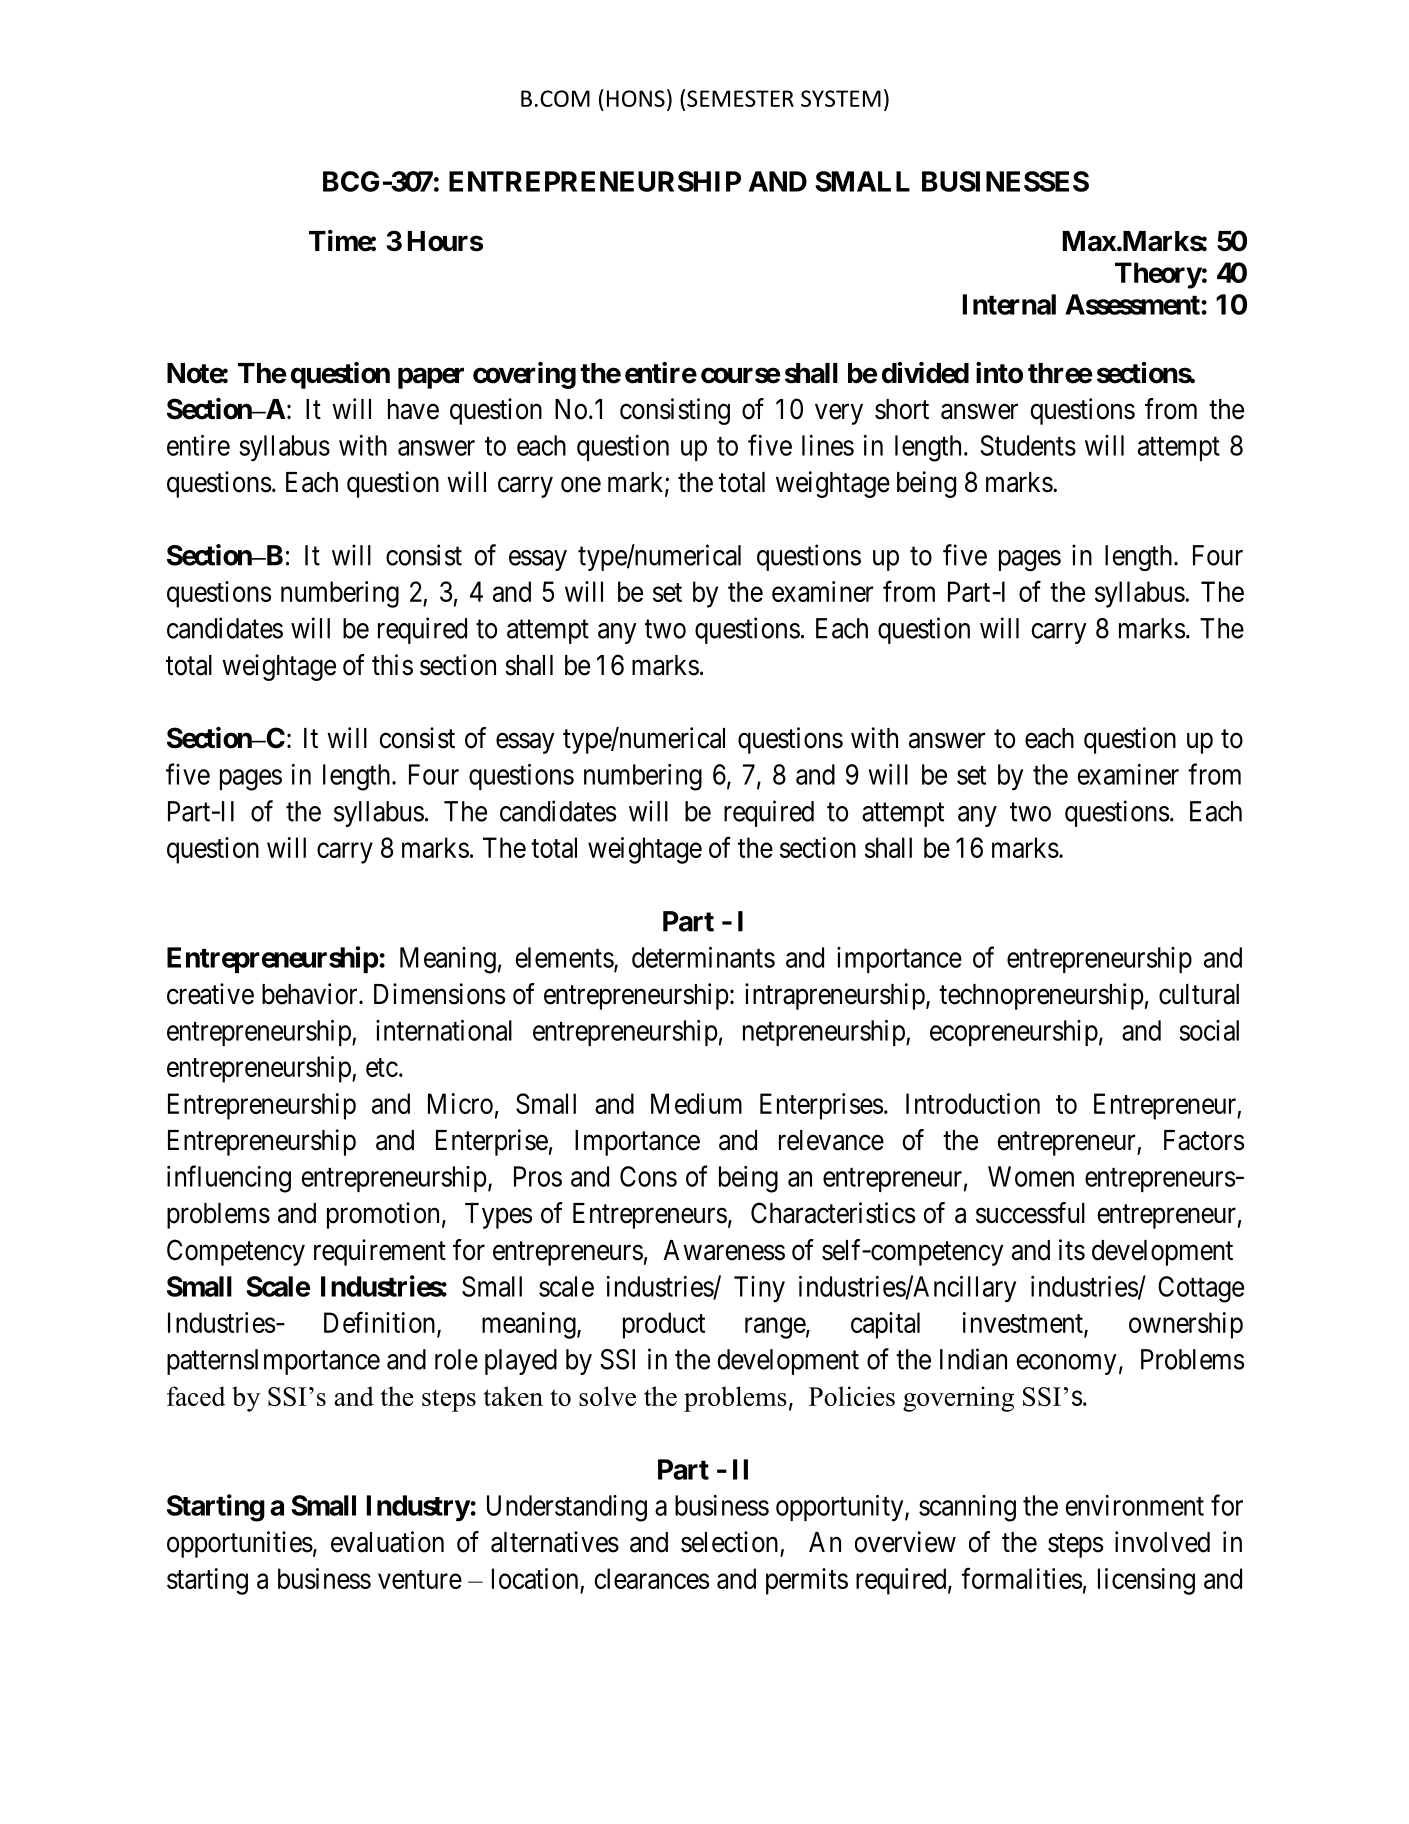 The width and height of the screenshot is (1409, 1824). What do you see at coordinates (387, 1542) in the screenshot?
I see `evaluation` at bounding box center [387, 1542].
